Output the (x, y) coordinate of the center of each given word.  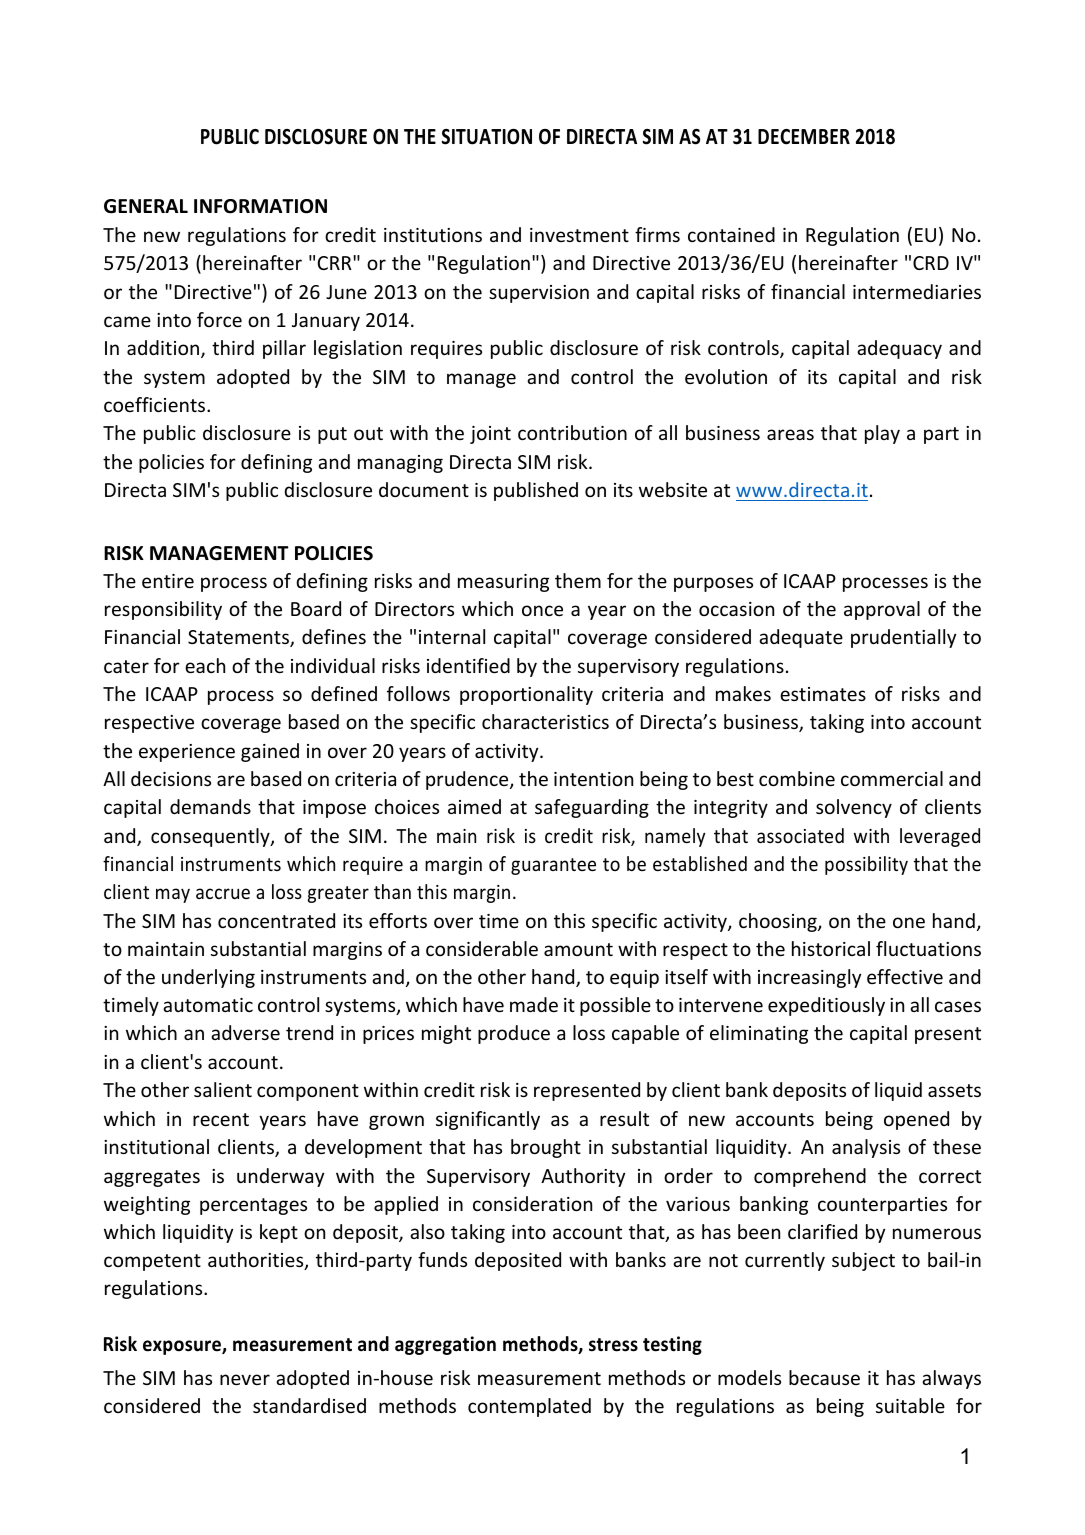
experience (187, 753)
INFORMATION (260, 206)
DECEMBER (804, 137)
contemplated (529, 1407)
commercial (892, 778)
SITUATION (487, 137)
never (245, 1379)
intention (593, 779)
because (824, 1377)
